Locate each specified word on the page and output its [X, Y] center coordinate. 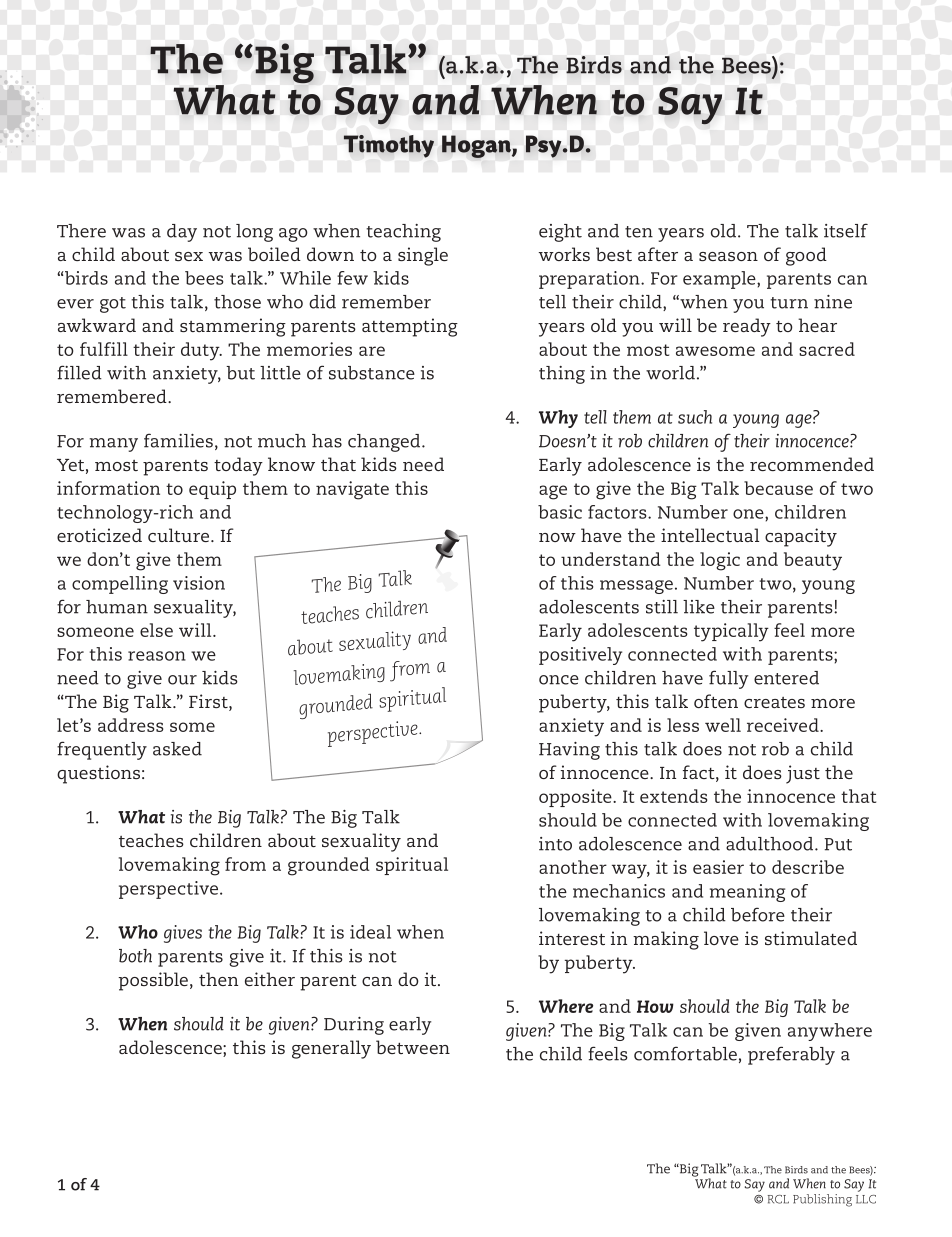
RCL [778, 1199]
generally [331, 1049]
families [178, 440]
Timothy [389, 146]
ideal [370, 932]
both [135, 956]
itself [846, 230]
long [254, 233]
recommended [812, 464]
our [182, 680]
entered [786, 678]
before [758, 914]
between [413, 1047]
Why [558, 419]
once [559, 680]
